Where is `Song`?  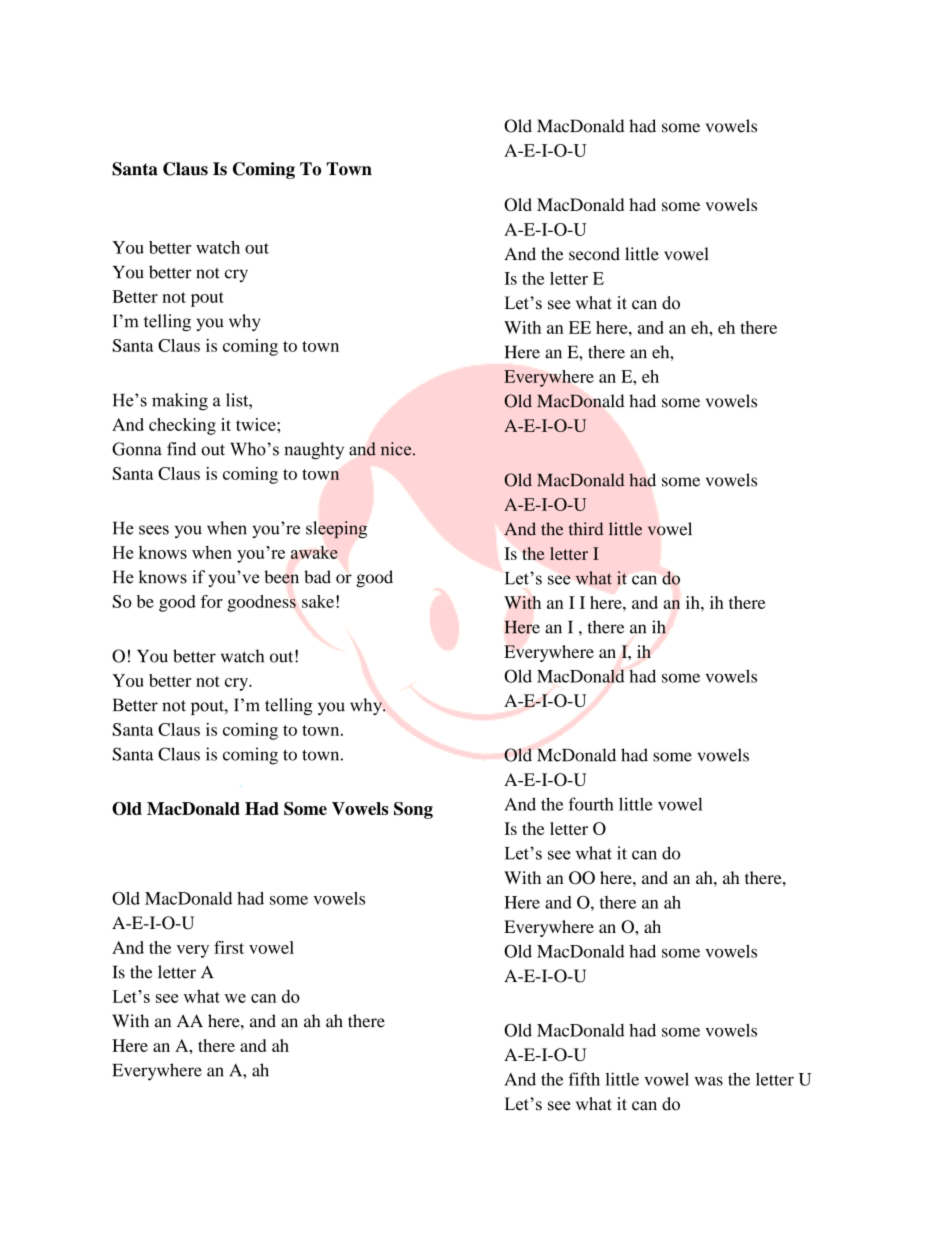 Song is located at coordinates (413, 810).
